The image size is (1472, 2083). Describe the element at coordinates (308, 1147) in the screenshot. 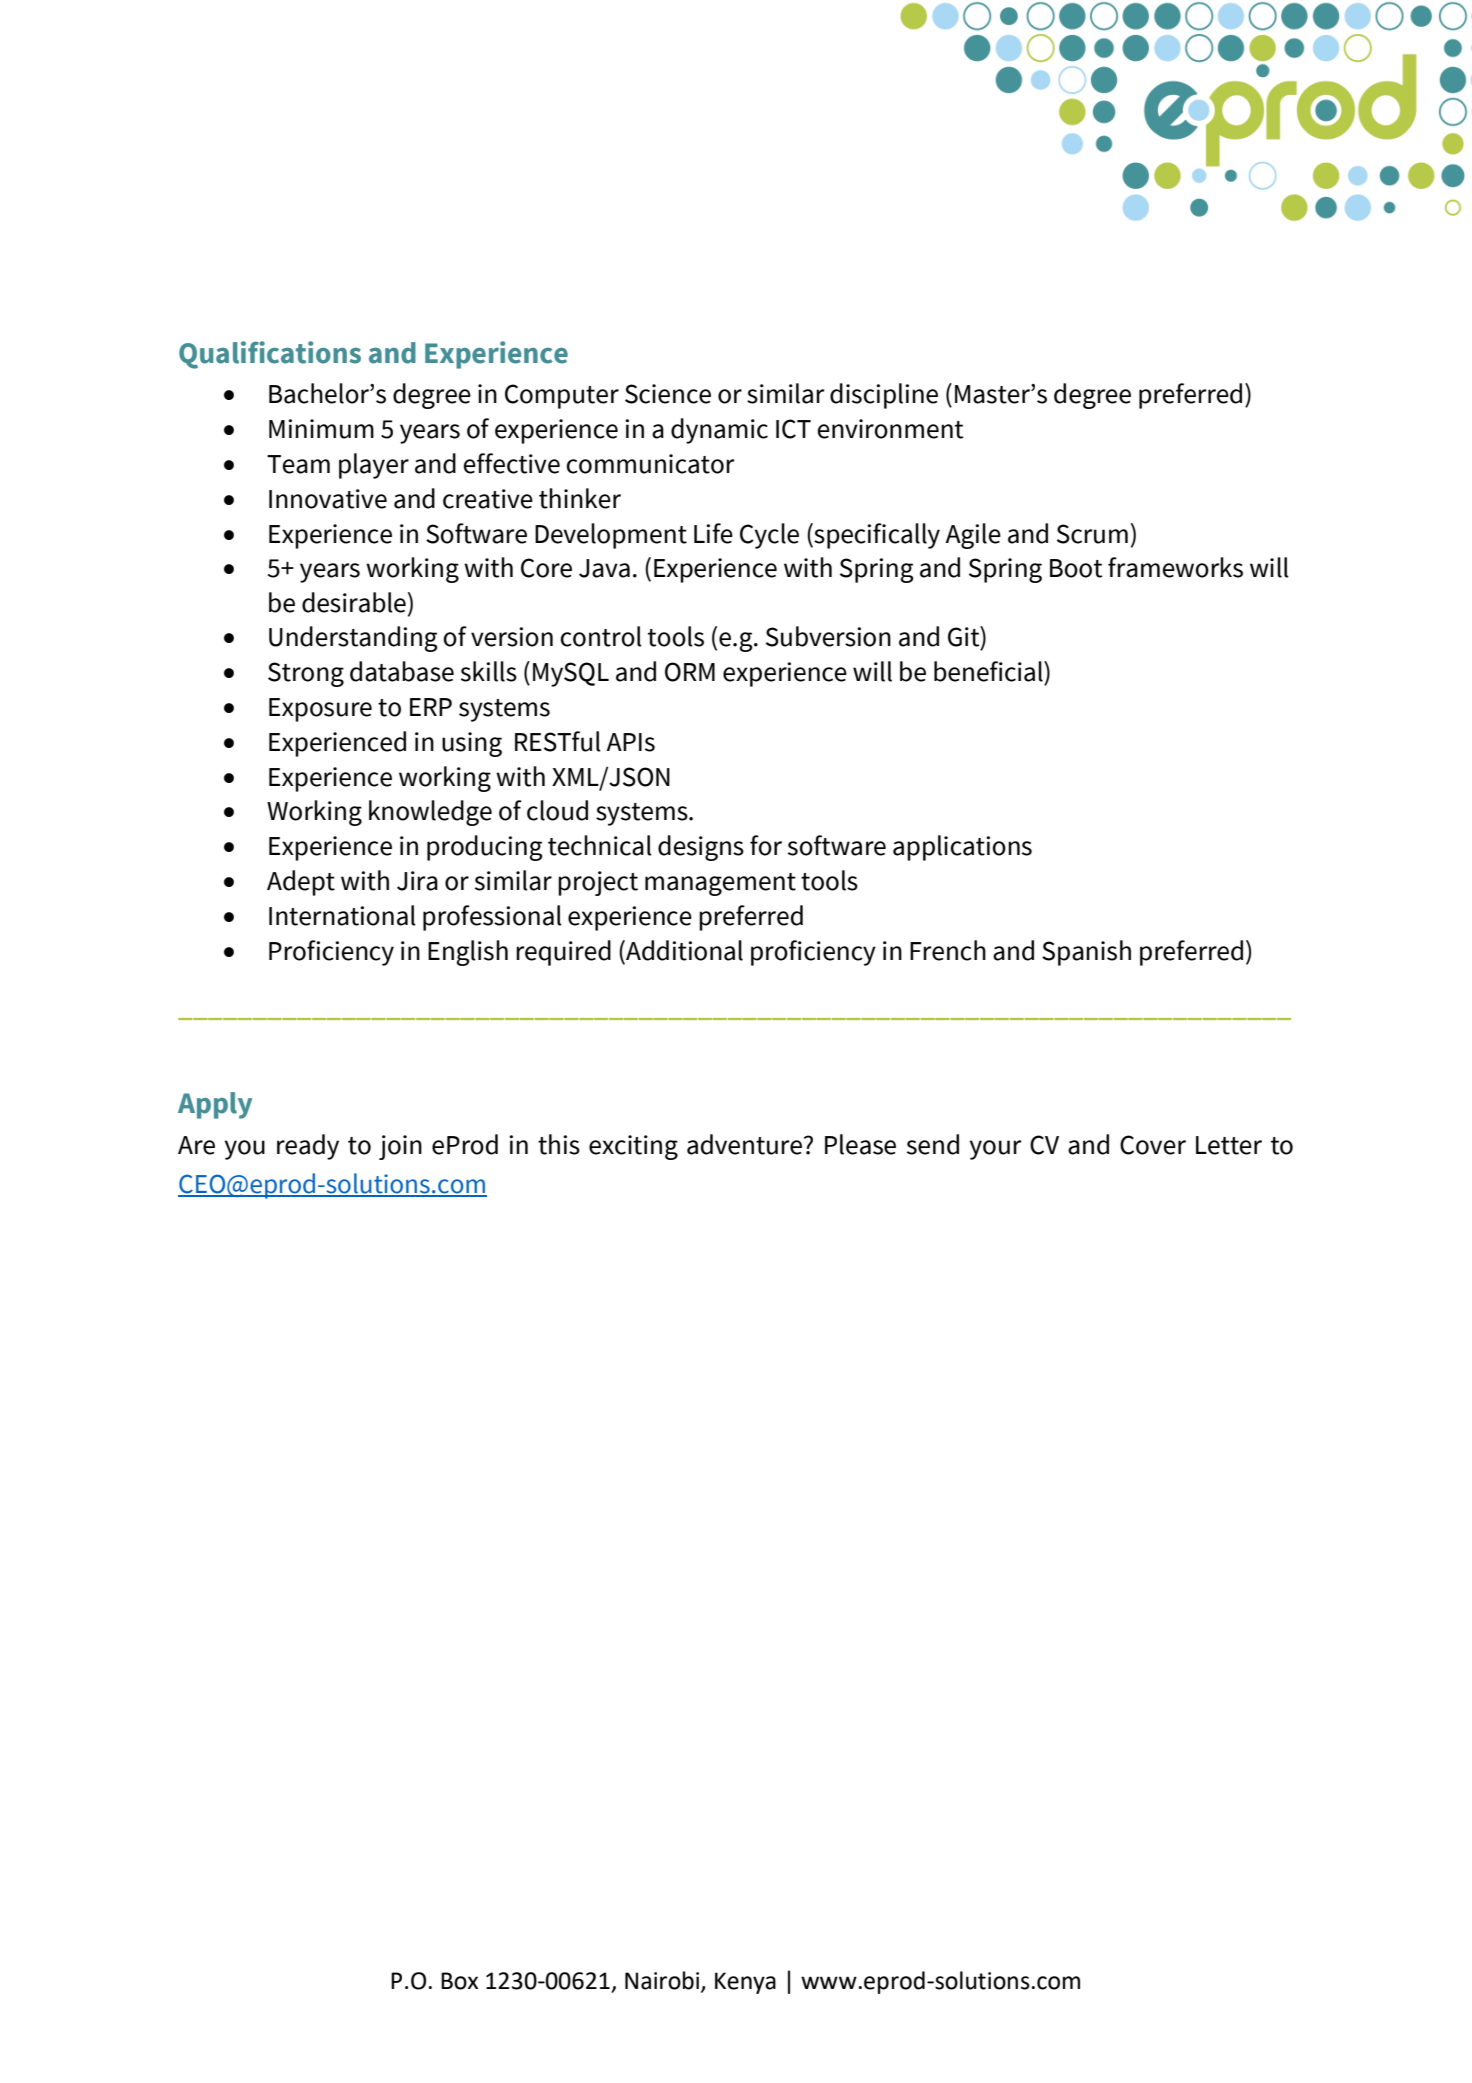

I see `ready` at that location.
